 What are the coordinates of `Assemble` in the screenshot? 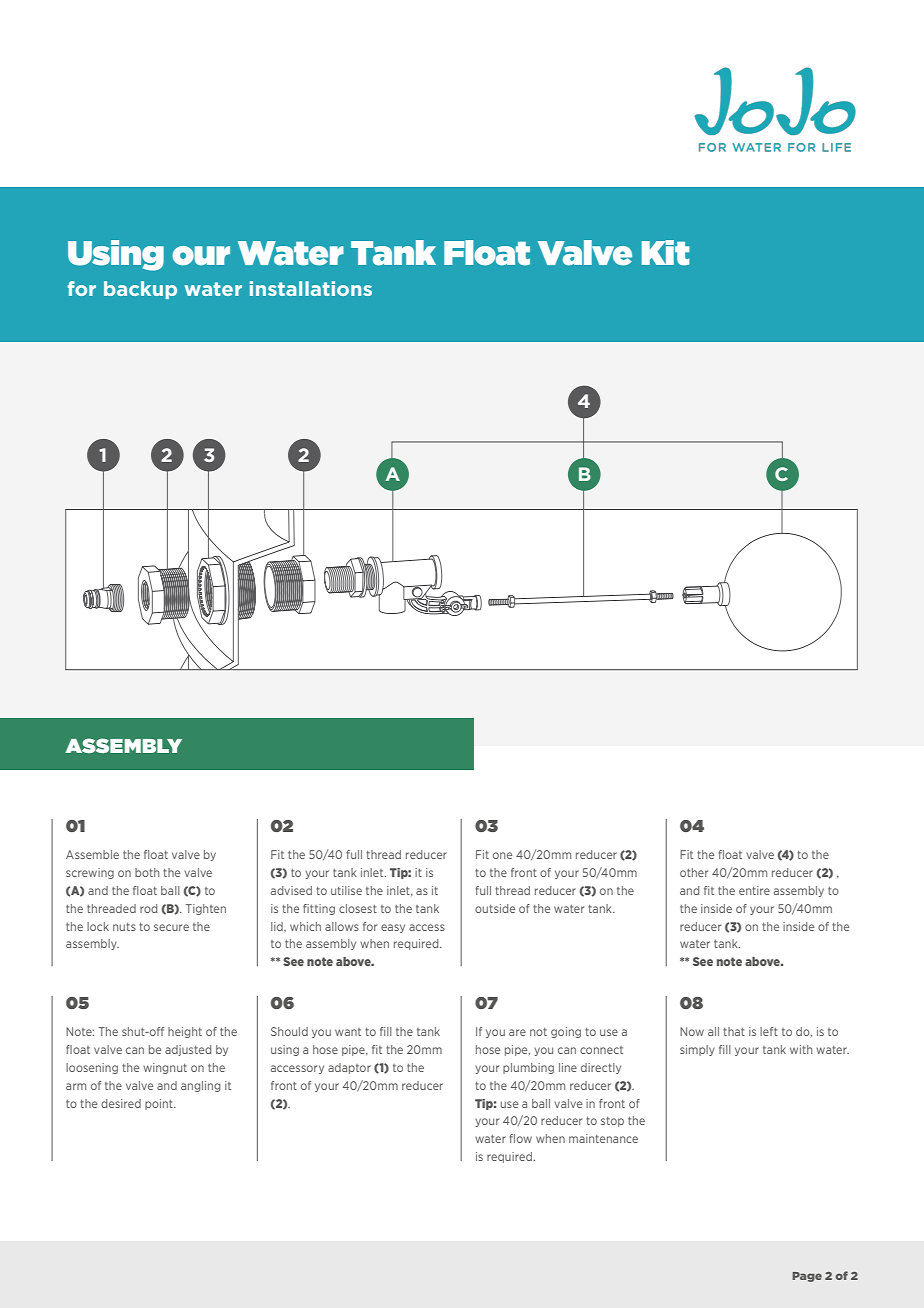 It's located at (92, 854).
